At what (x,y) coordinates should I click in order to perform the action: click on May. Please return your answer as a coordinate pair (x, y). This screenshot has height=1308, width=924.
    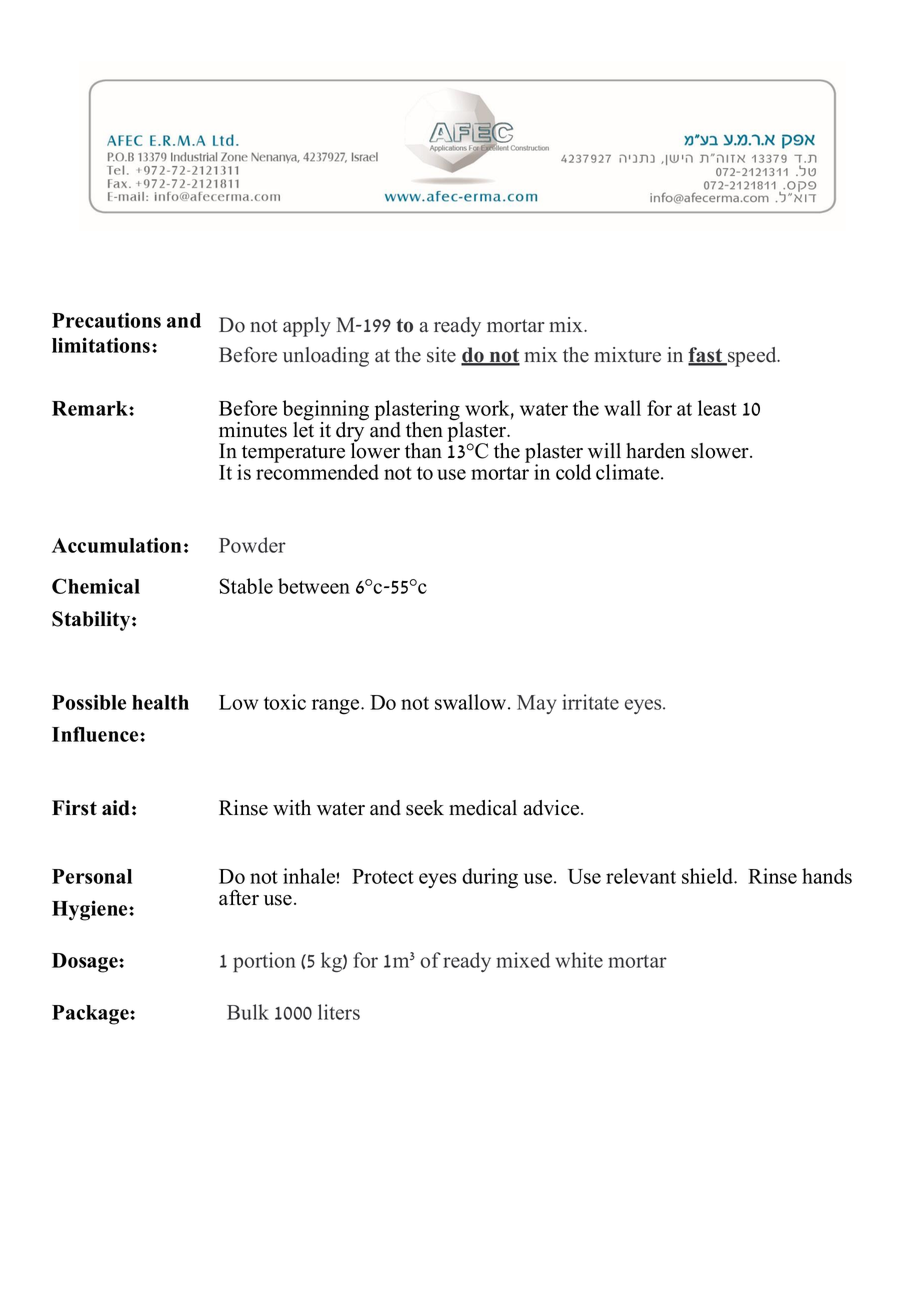
    Looking at the image, I should click on (536, 704).
